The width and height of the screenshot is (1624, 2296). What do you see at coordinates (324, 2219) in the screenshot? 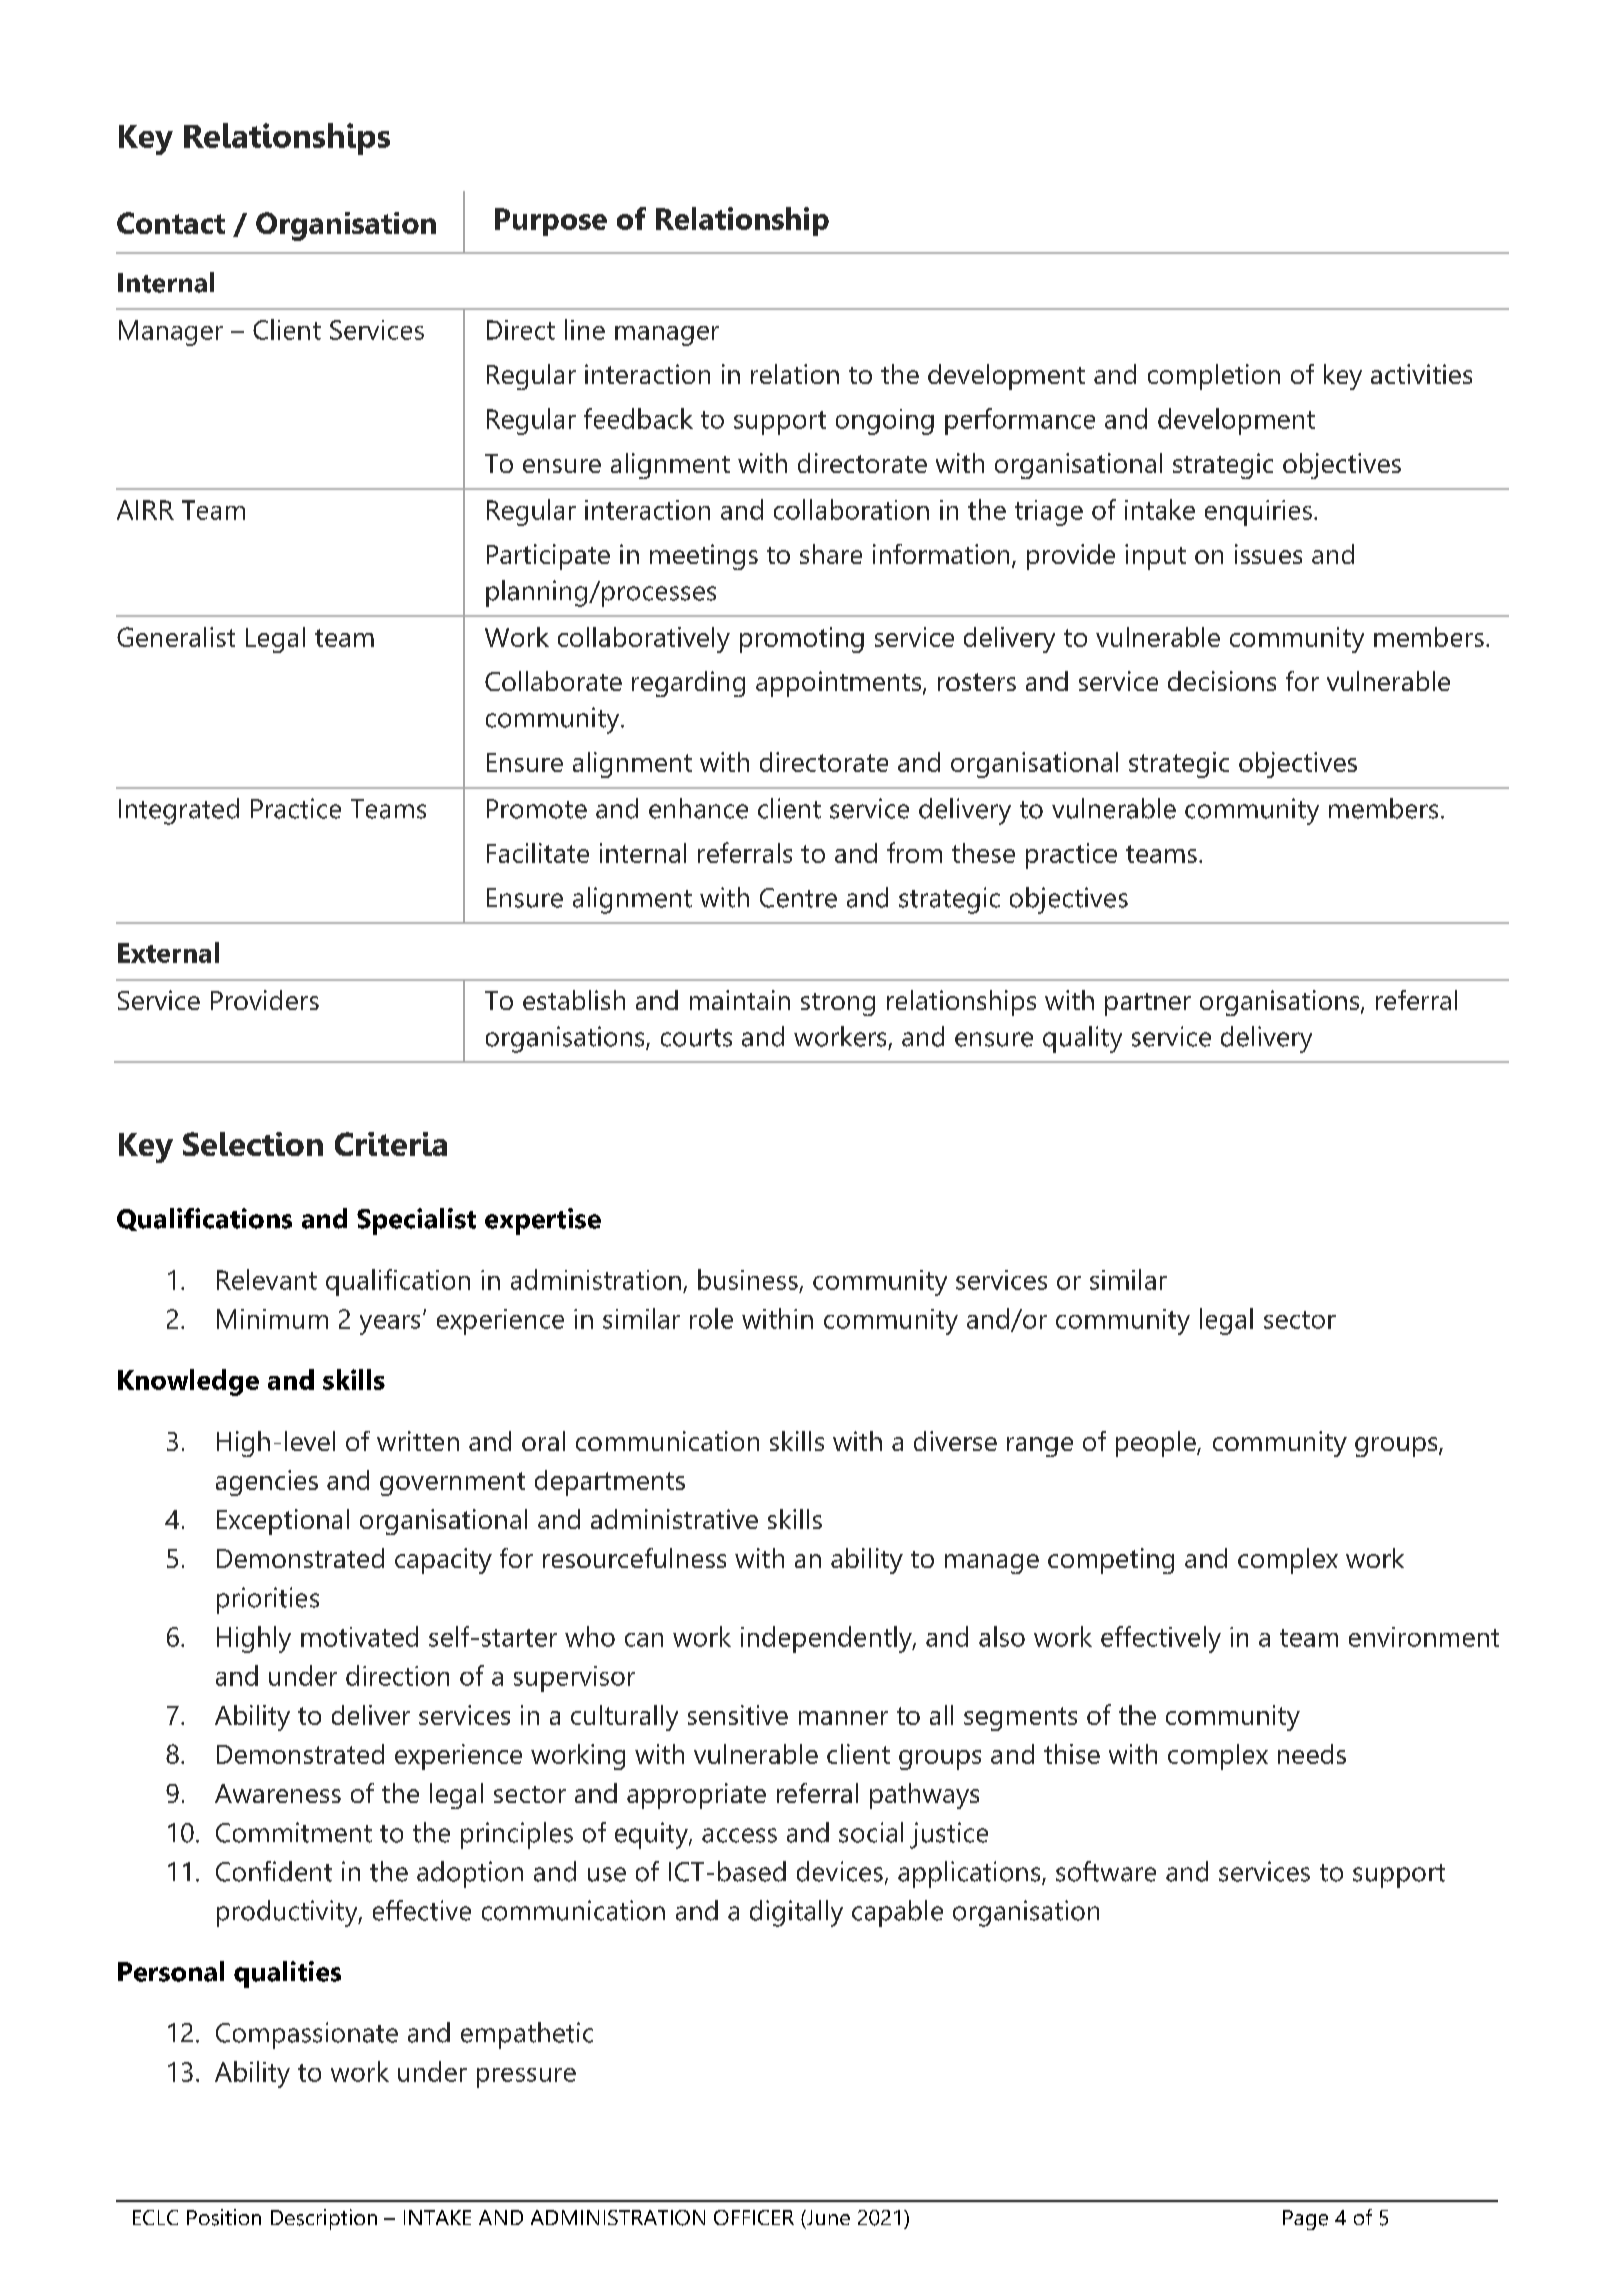
I see `Description` at bounding box center [324, 2219].
